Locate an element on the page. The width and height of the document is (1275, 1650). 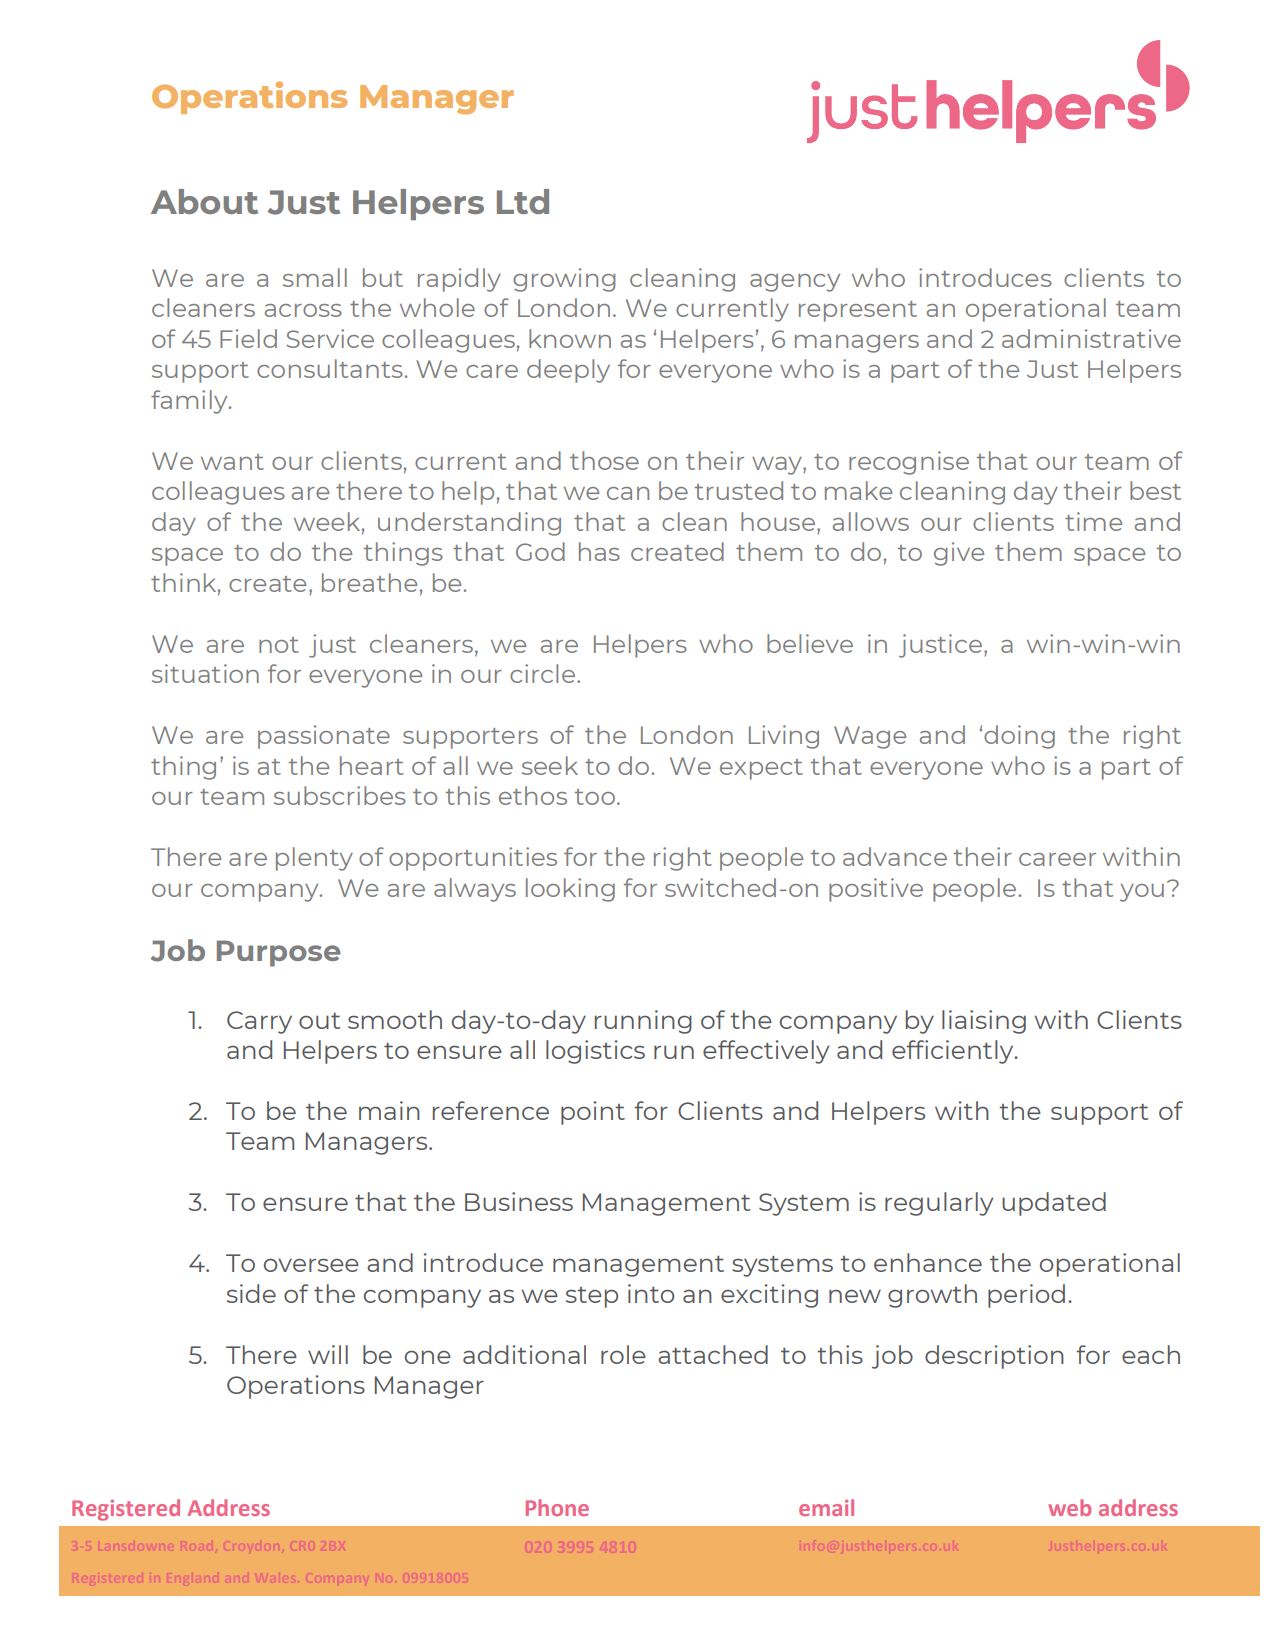
point is located at coordinates (593, 1113).
